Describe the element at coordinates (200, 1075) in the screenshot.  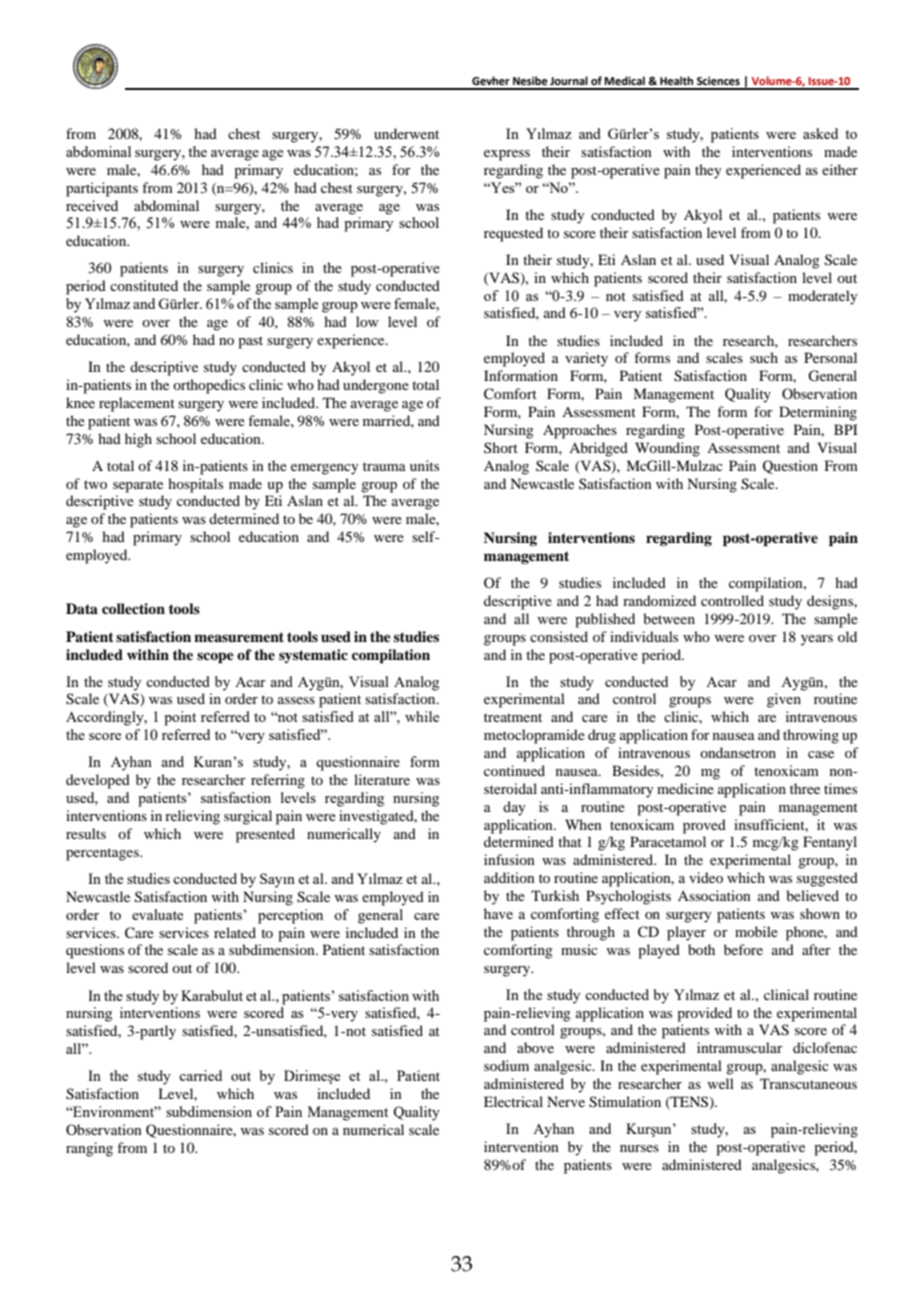
I see `carried` at that location.
